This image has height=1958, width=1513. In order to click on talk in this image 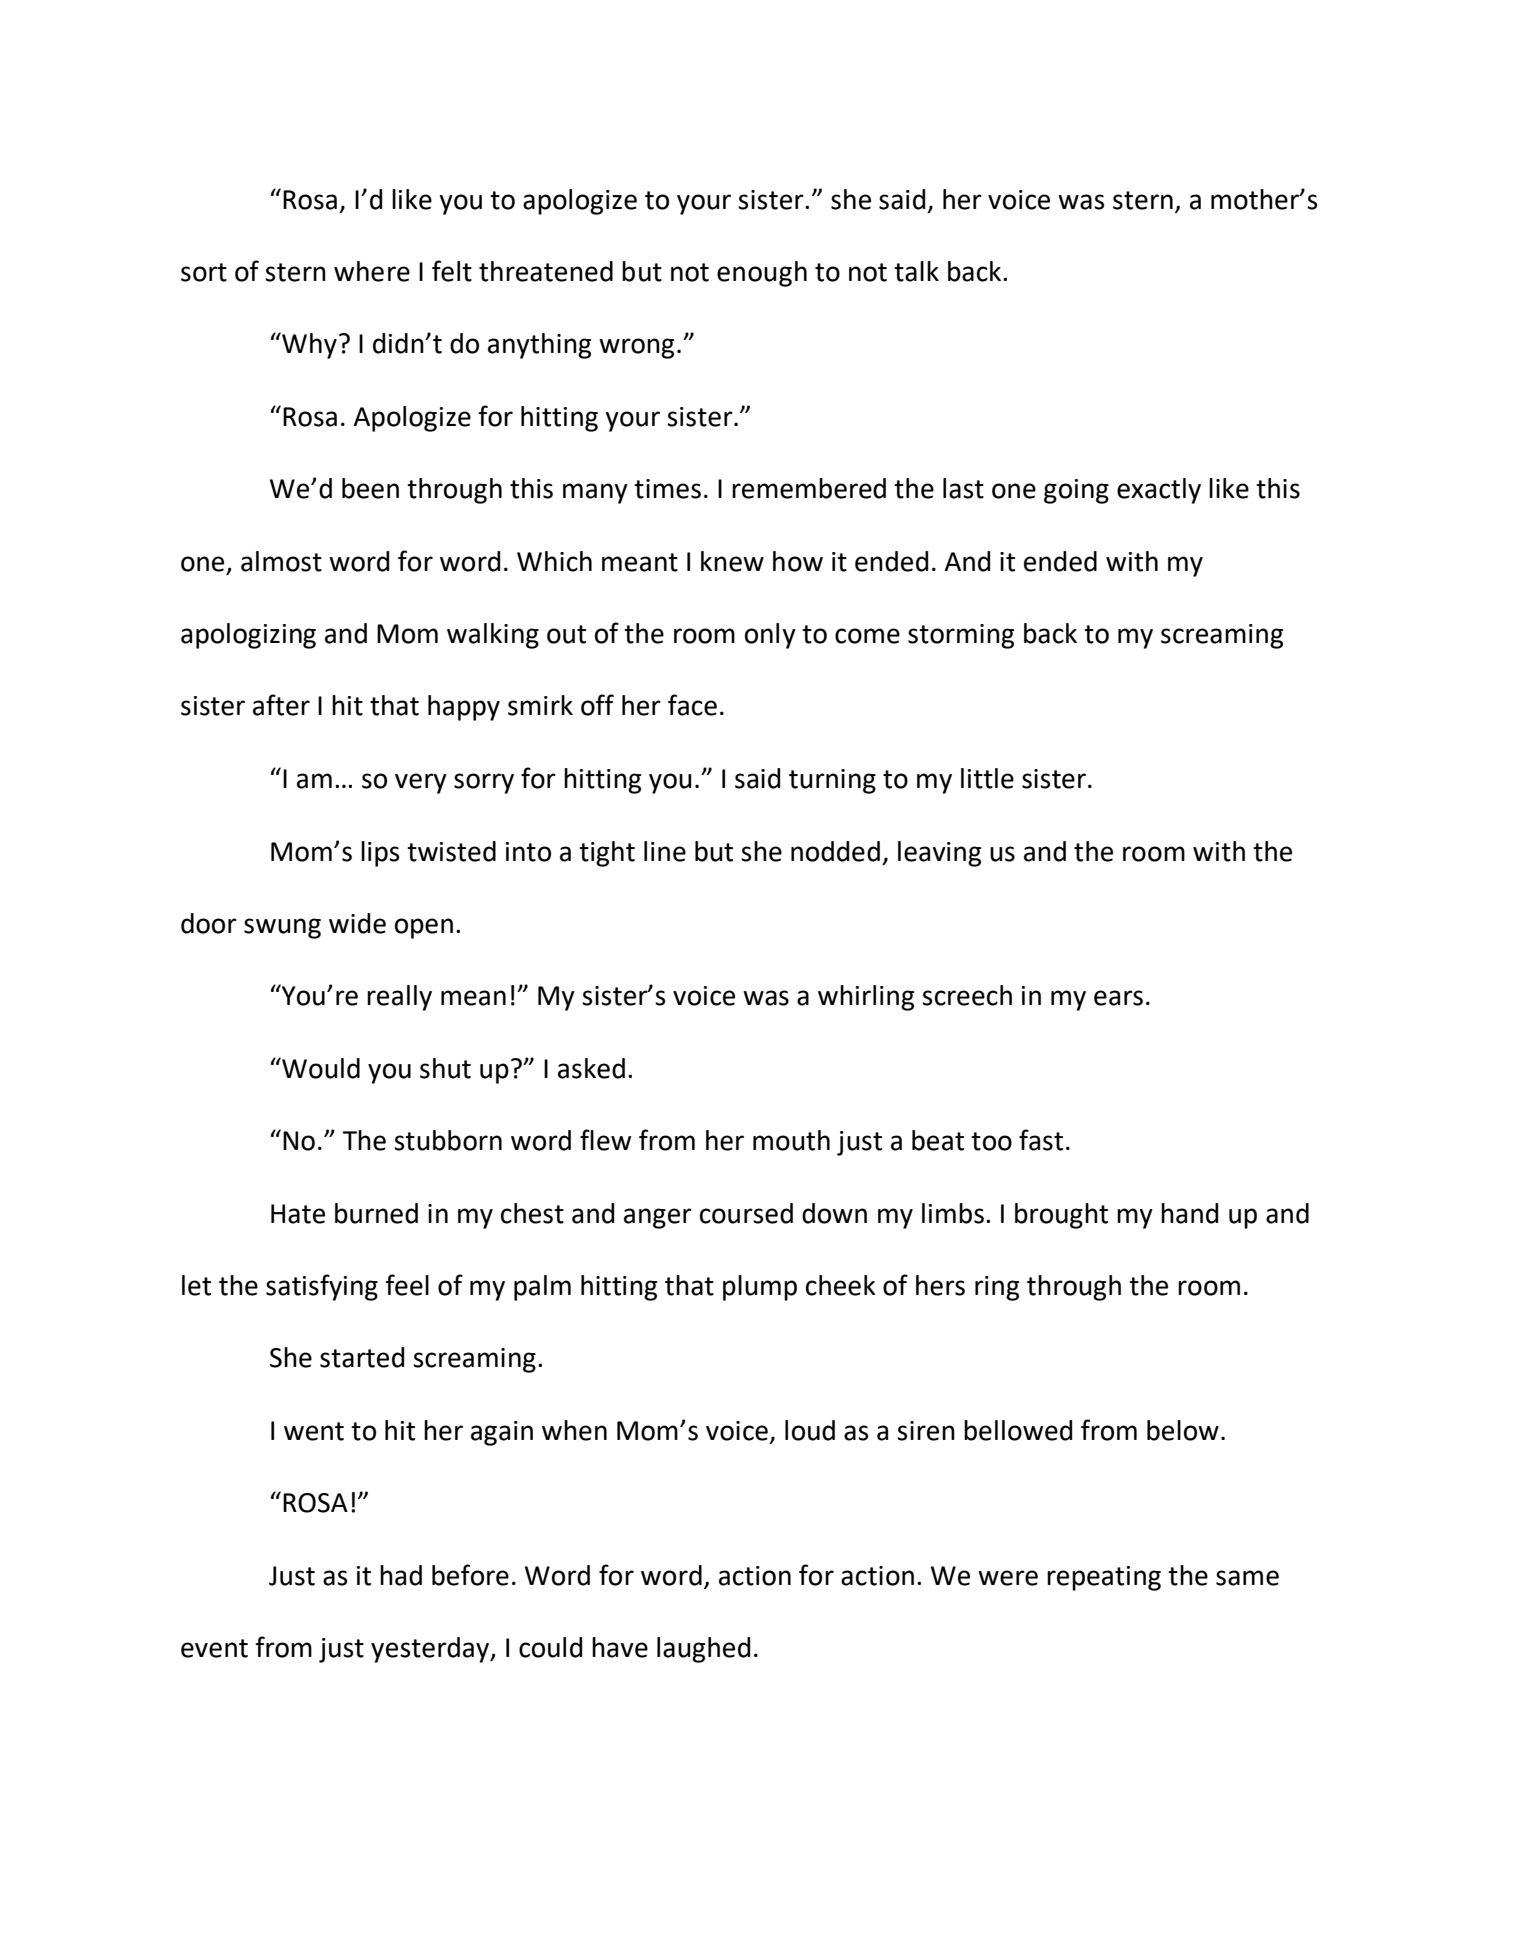, I will do `click(916, 271)`.
